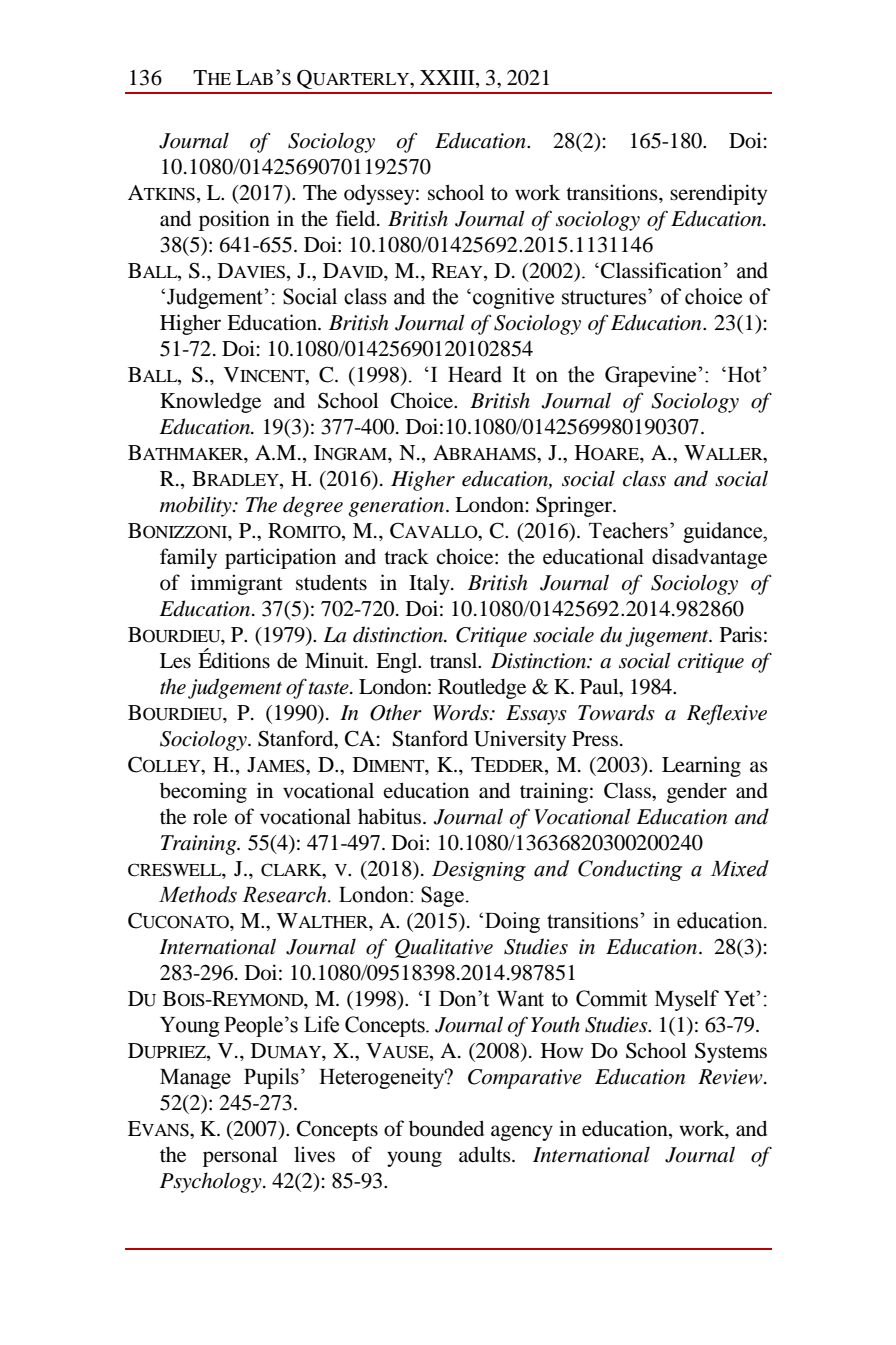  I want to click on generation, so click(397, 507).
